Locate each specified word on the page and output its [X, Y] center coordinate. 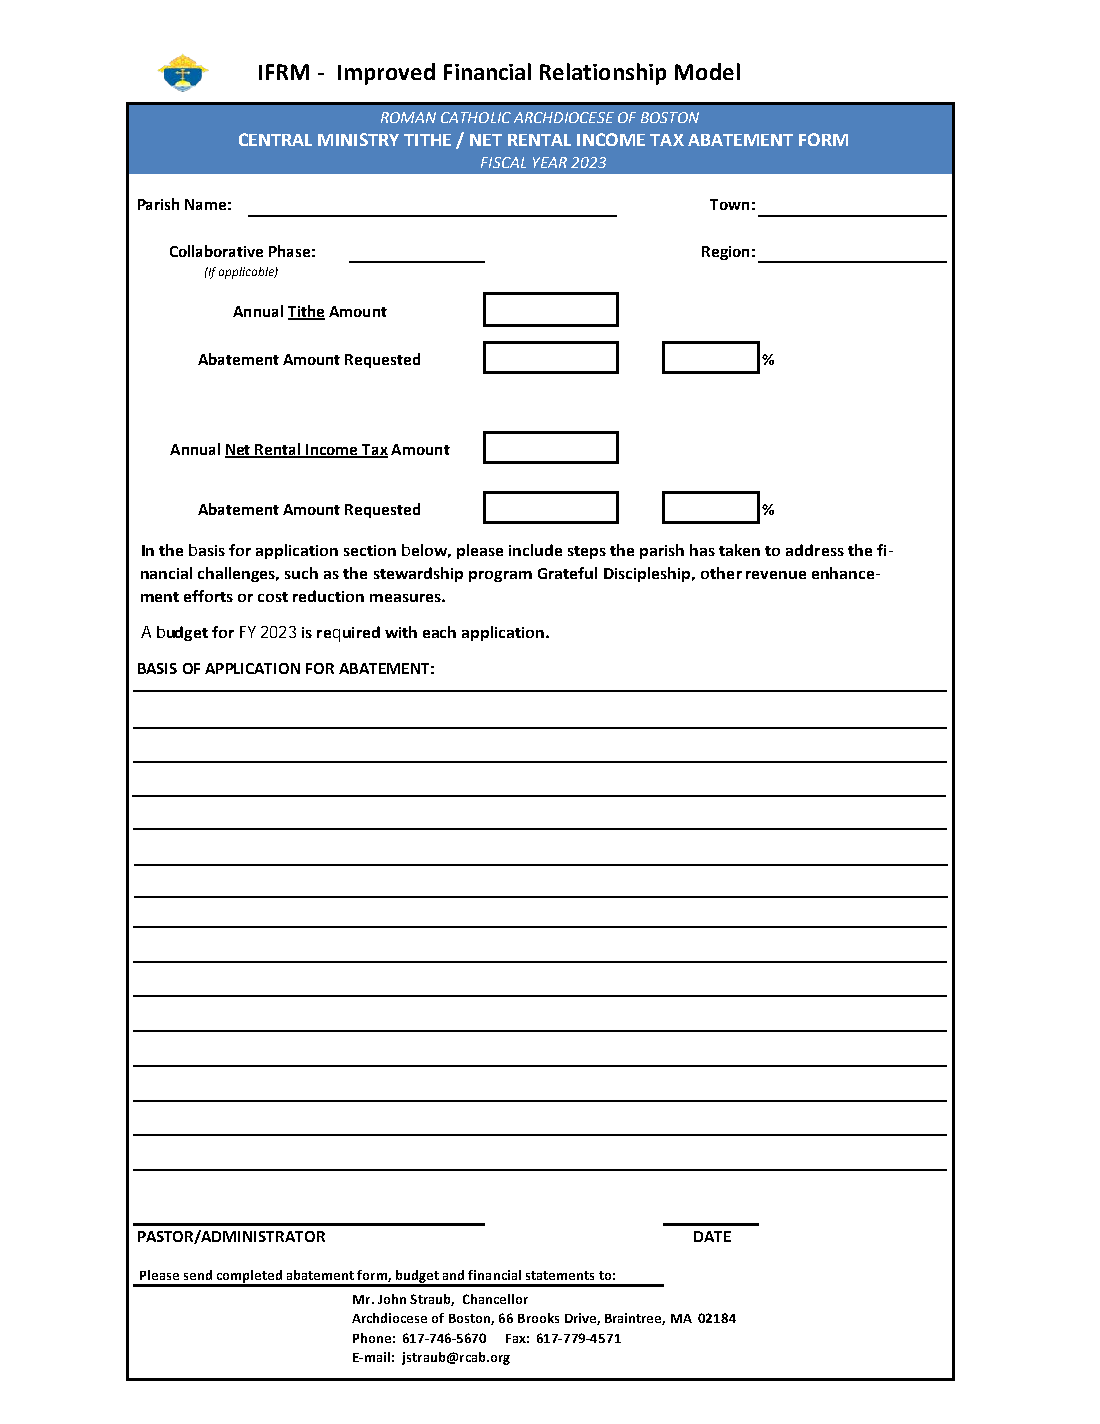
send [198, 1275]
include [535, 550]
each [439, 632]
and [453, 1275]
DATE [712, 1236]
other [721, 573]
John [392, 1299]
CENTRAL [275, 139]
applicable [247, 273]
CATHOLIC [476, 117]
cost [273, 597]
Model [707, 71]
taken [739, 550]
